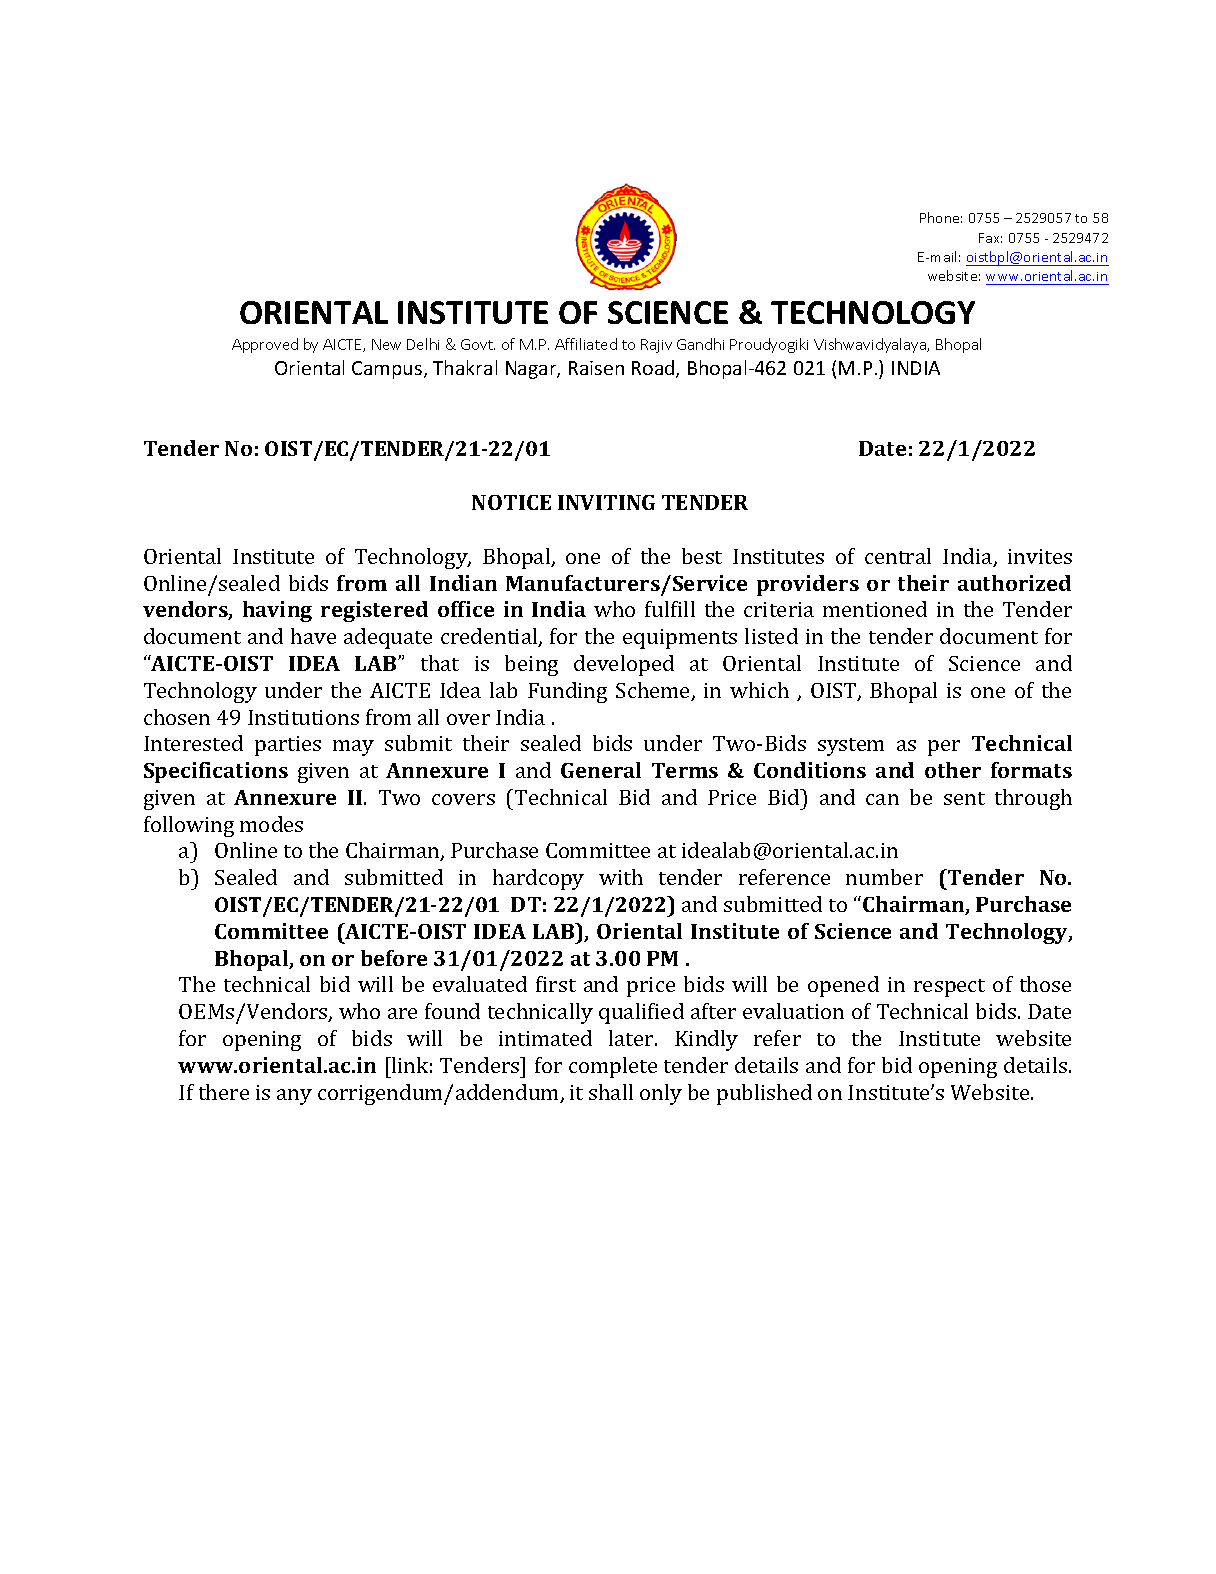 The height and width of the screenshot is (1574, 1216). What do you see at coordinates (990, 238) in the screenshot?
I see `Fax` at bounding box center [990, 238].
